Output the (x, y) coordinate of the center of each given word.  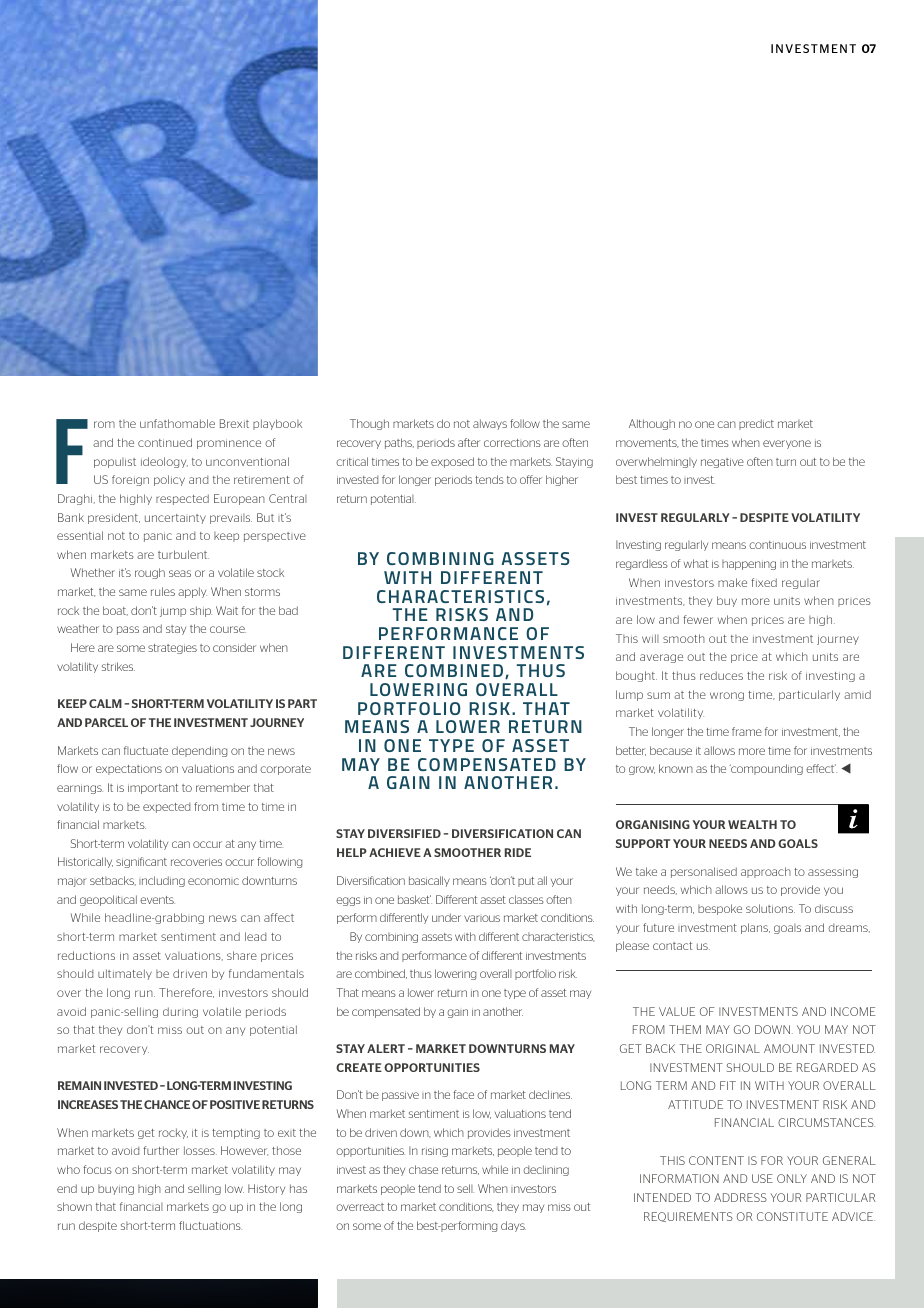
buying (116, 1189)
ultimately (125, 974)
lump (629, 695)
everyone (787, 444)
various (482, 918)
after (469, 442)
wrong (727, 696)
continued (165, 442)
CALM (105, 703)
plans (755, 928)
